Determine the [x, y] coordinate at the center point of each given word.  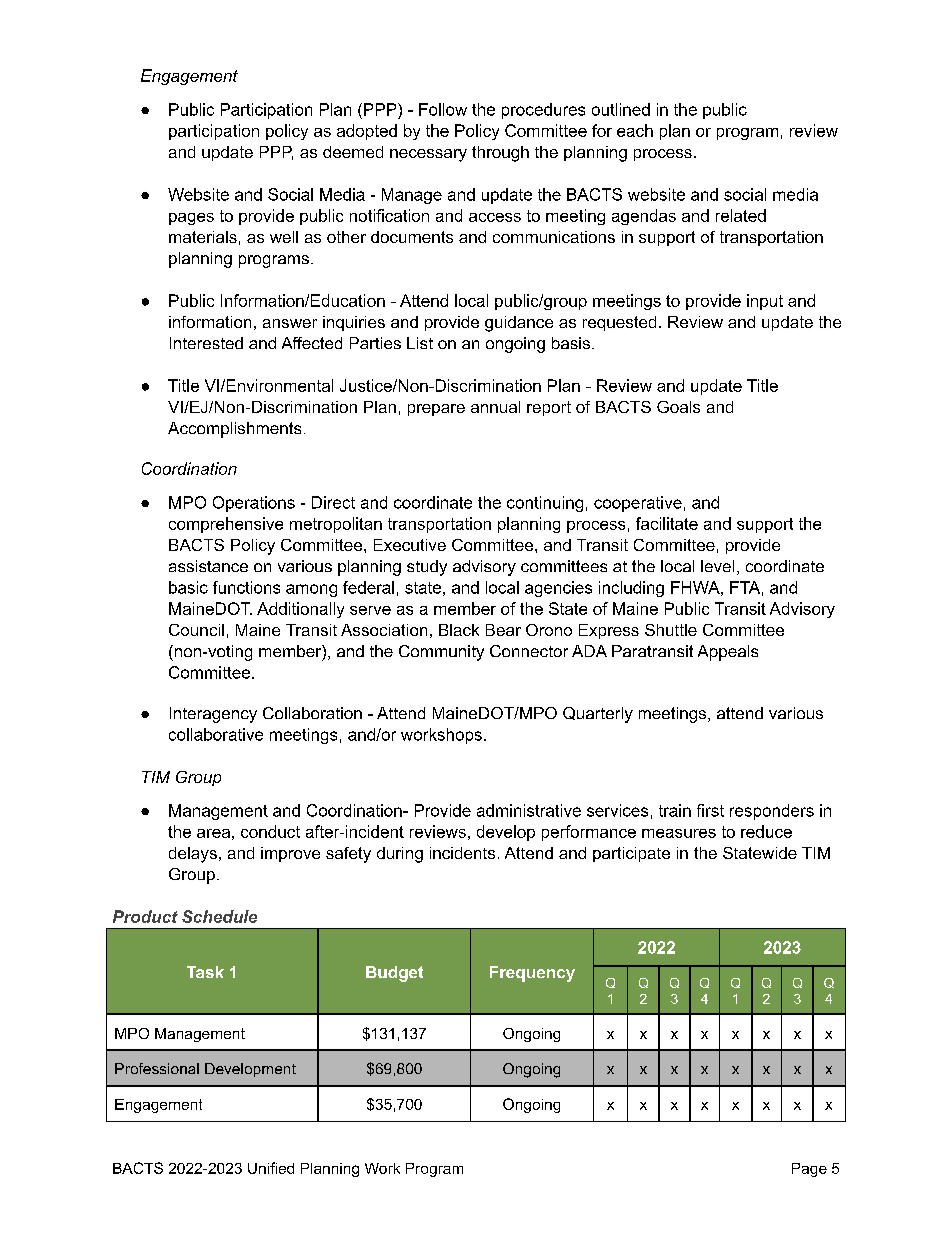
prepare [436, 410]
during [400, 855]
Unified [271, 1168]
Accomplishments [234, 430]
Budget [394, 974]
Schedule [219, 916]
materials [203, 237]
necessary [428, 155]
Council [196, 630]
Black [459, 630]
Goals [678, 407]
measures [679, 833]
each [635, 130]
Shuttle [671, 630]
